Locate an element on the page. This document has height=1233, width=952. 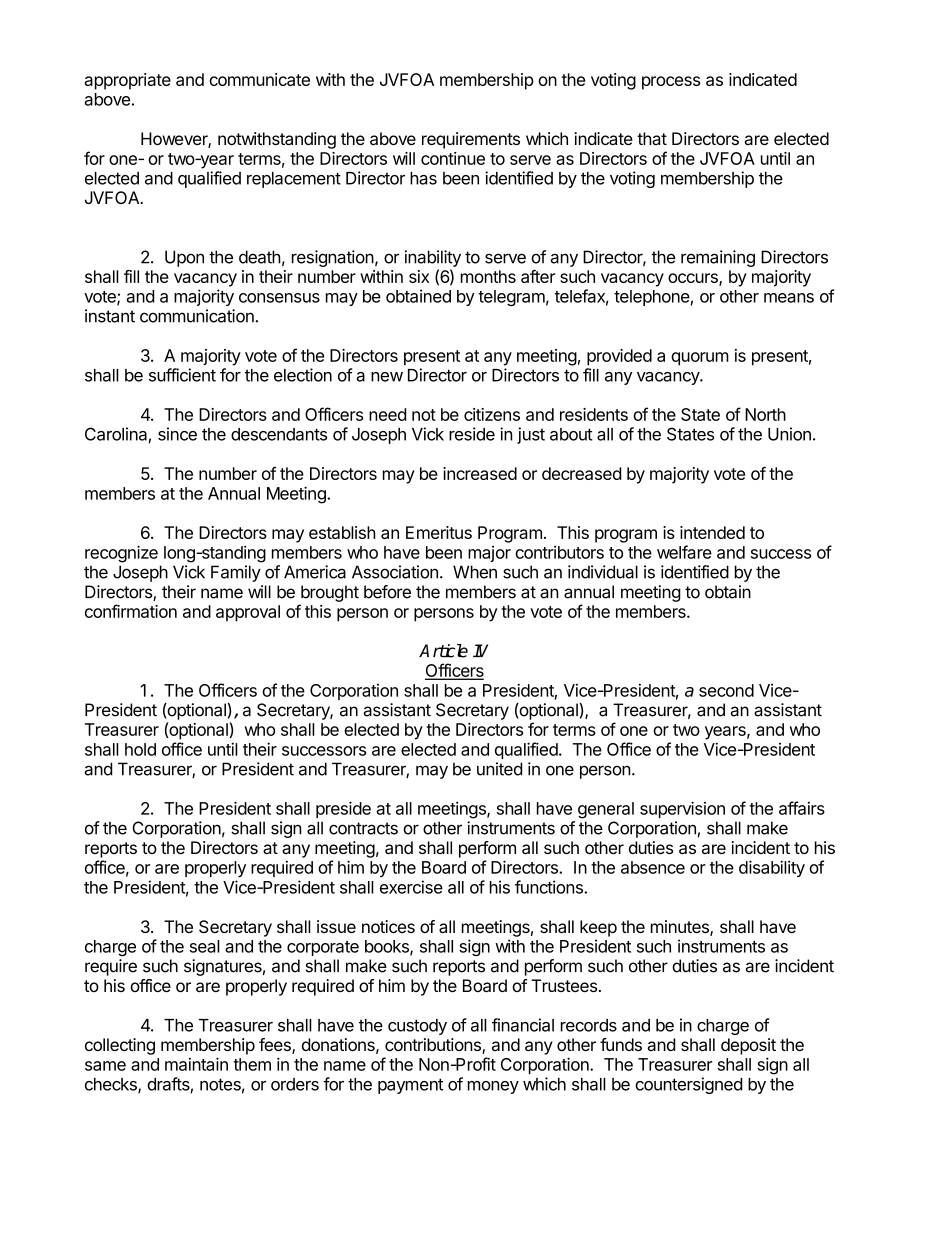
citizens is located at coordinates (492, 414).
